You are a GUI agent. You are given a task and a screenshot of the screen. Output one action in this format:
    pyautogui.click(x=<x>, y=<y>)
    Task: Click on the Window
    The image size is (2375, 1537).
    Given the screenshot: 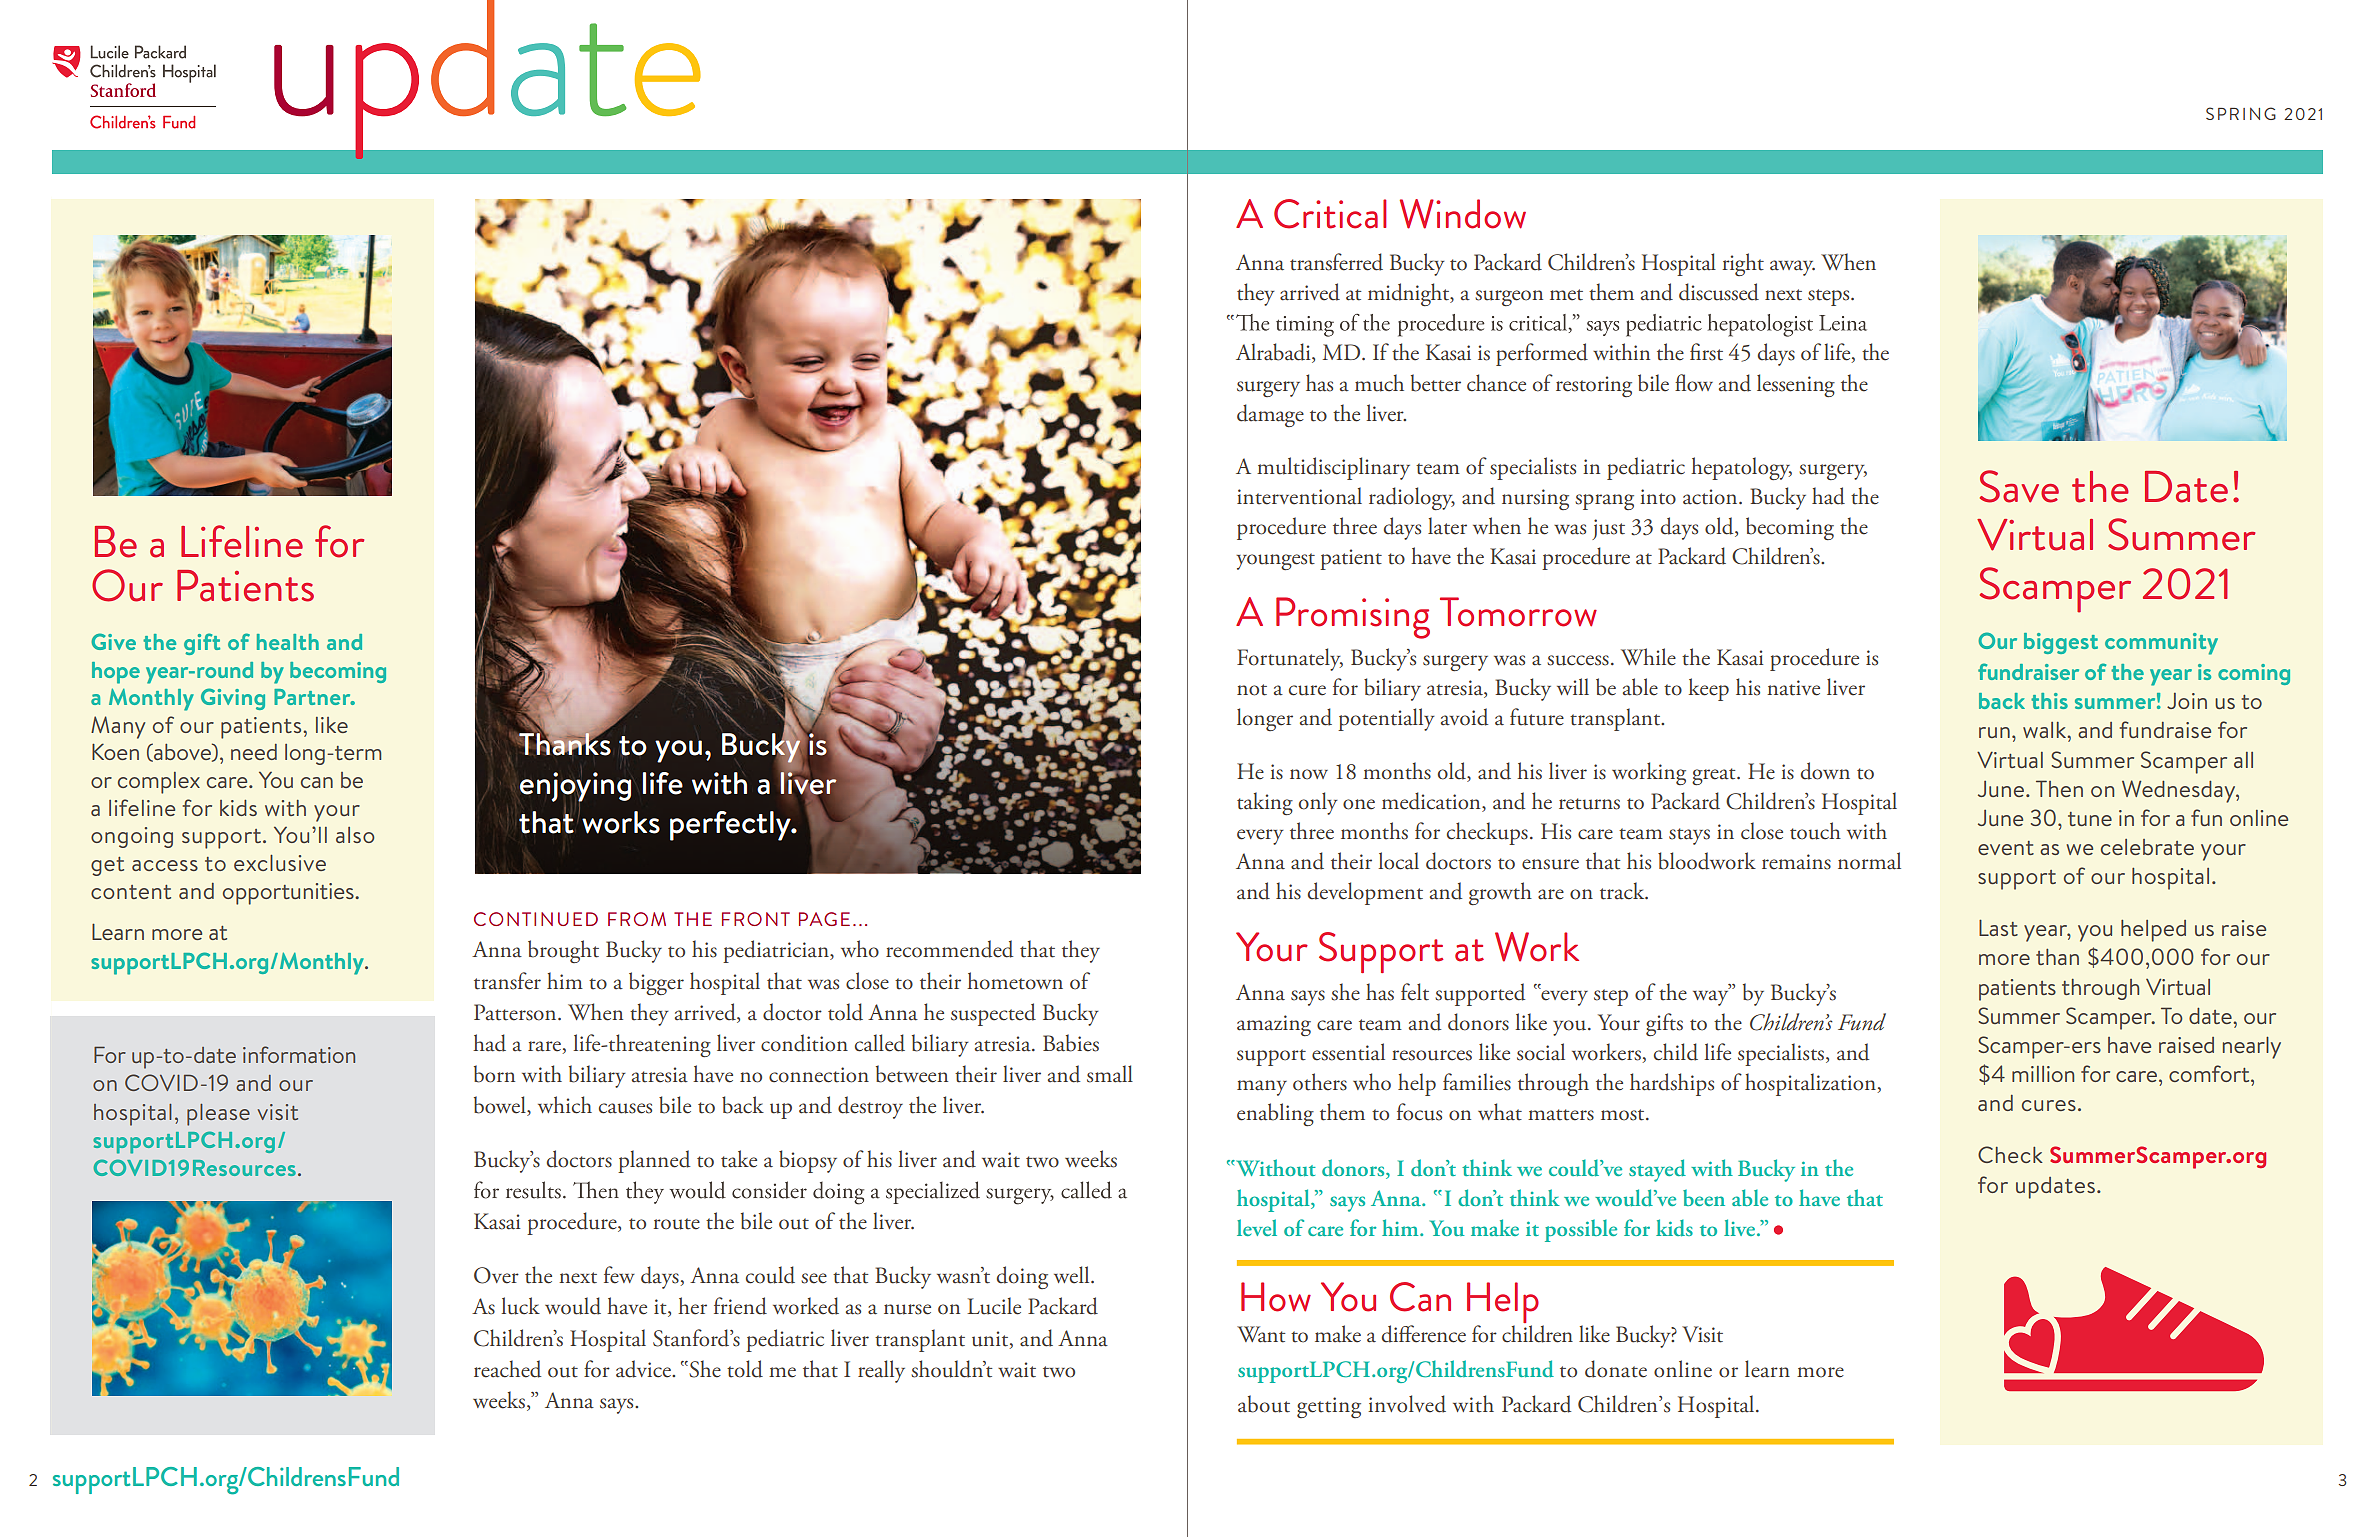 What is the action you would take?
    pyautogui.click(x=1463, y=214)
